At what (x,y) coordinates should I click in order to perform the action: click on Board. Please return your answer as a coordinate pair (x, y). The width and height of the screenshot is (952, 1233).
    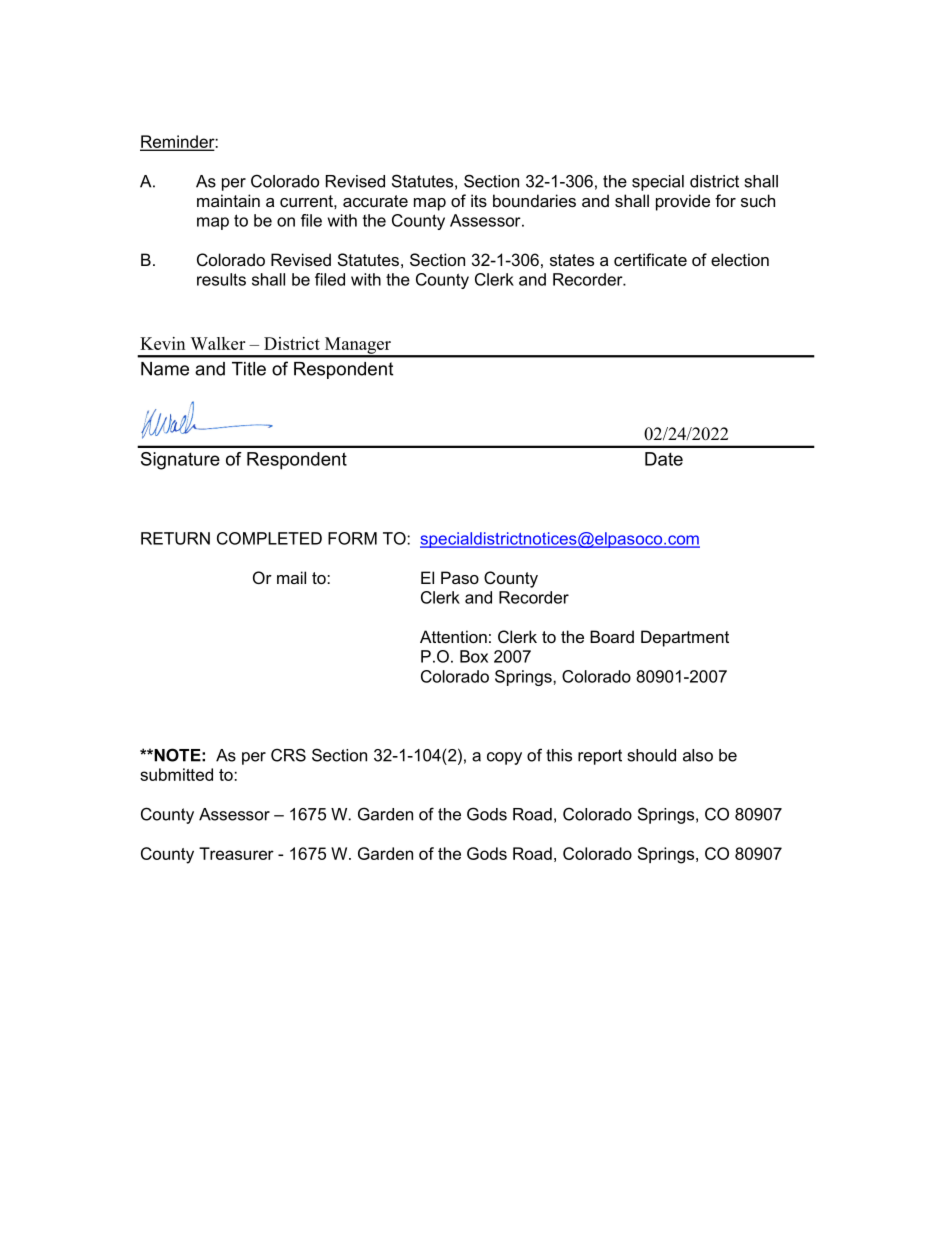
    Looking at the image, I should click on (612, 636).
